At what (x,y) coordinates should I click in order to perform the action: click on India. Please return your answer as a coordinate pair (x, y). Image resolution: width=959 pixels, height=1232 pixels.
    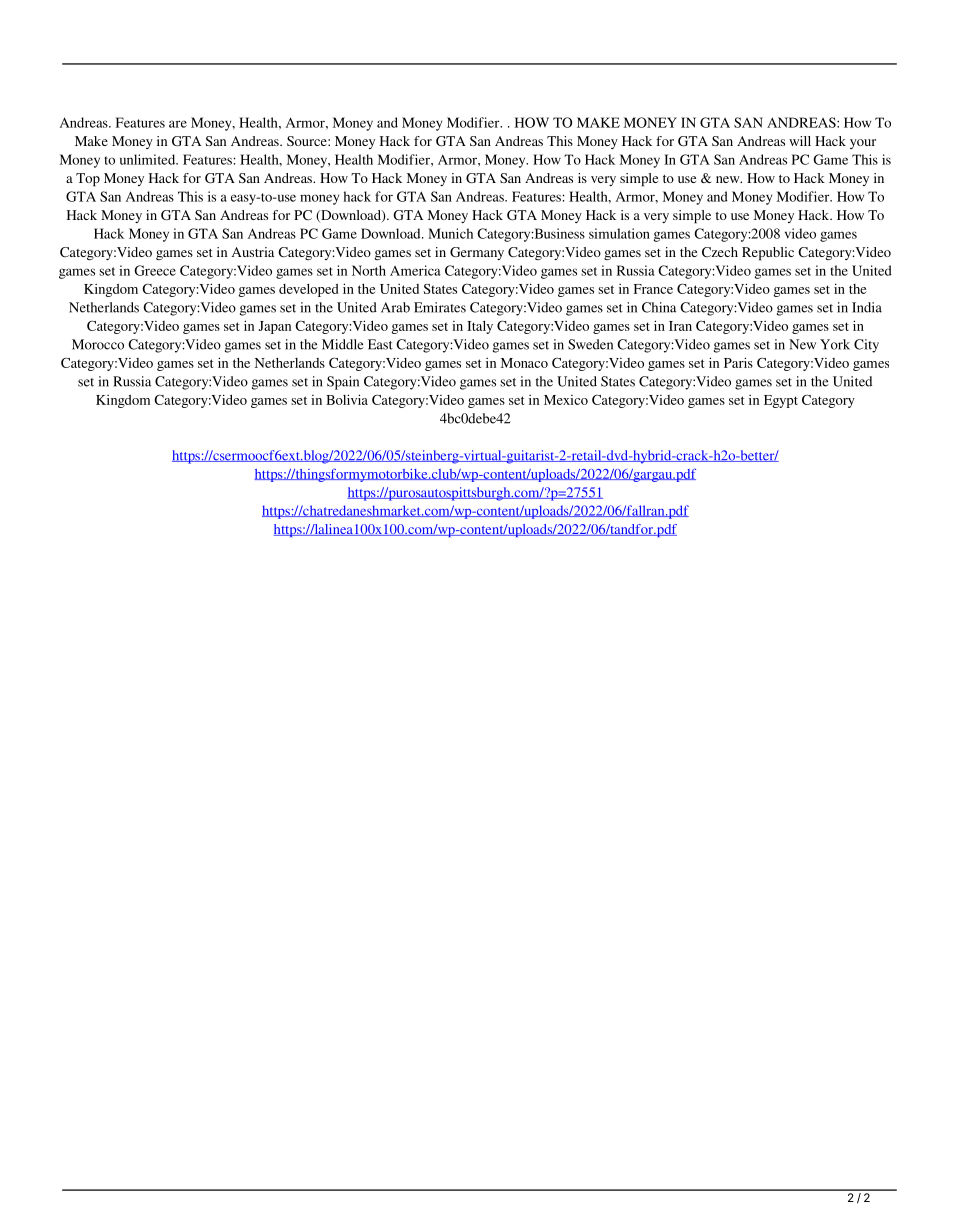
    Looking at the image, I should click on (867, 307).
